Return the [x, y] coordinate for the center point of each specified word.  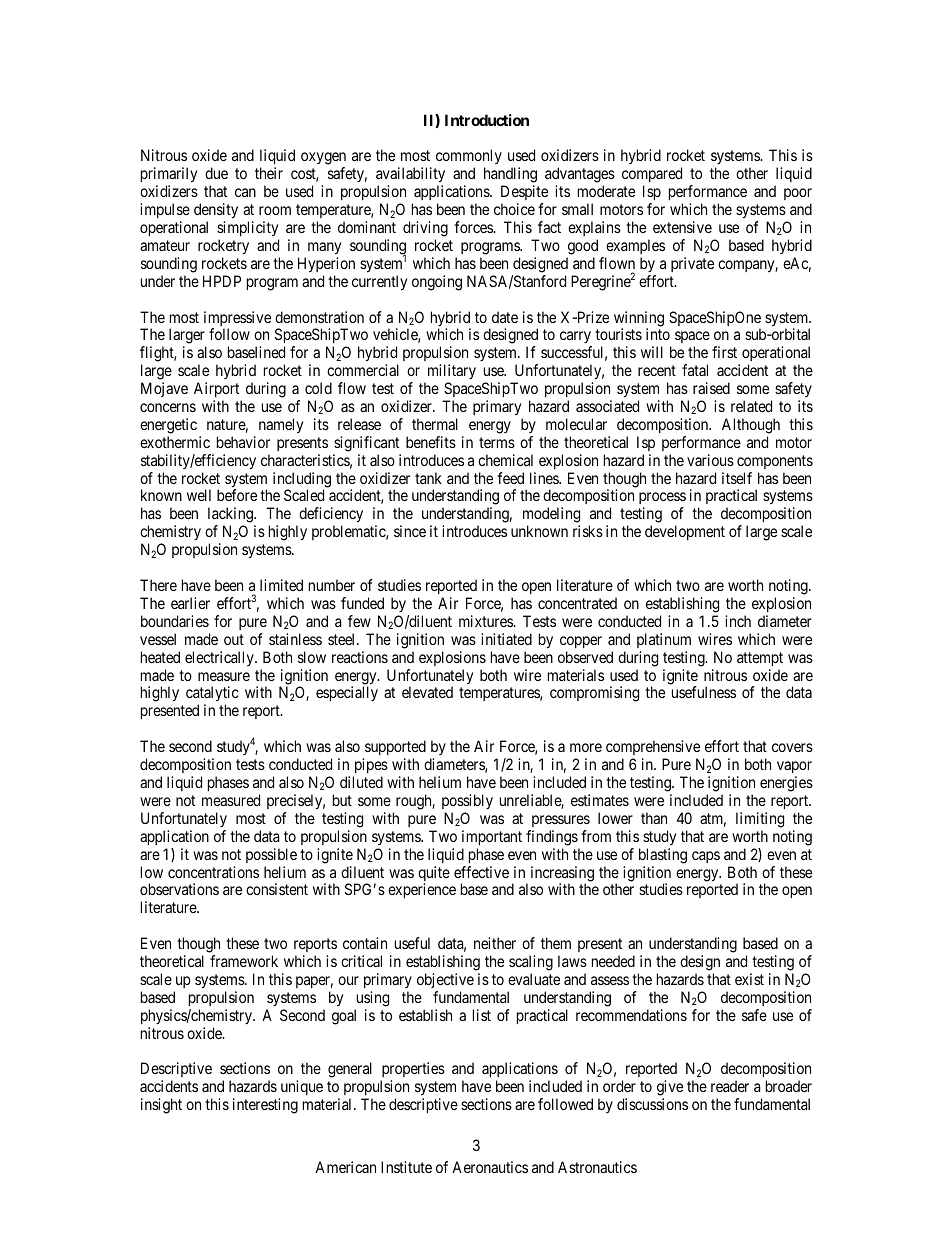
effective [481, 872]
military [452, 373]
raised [711, 388]
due [216, 173]
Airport [216, 389]
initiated [506, 639]
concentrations [213, 872]
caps [706, 857]
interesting [265, 1106]
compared [652, 176]
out [234, 639]
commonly [469, 158]
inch [738, 621]
